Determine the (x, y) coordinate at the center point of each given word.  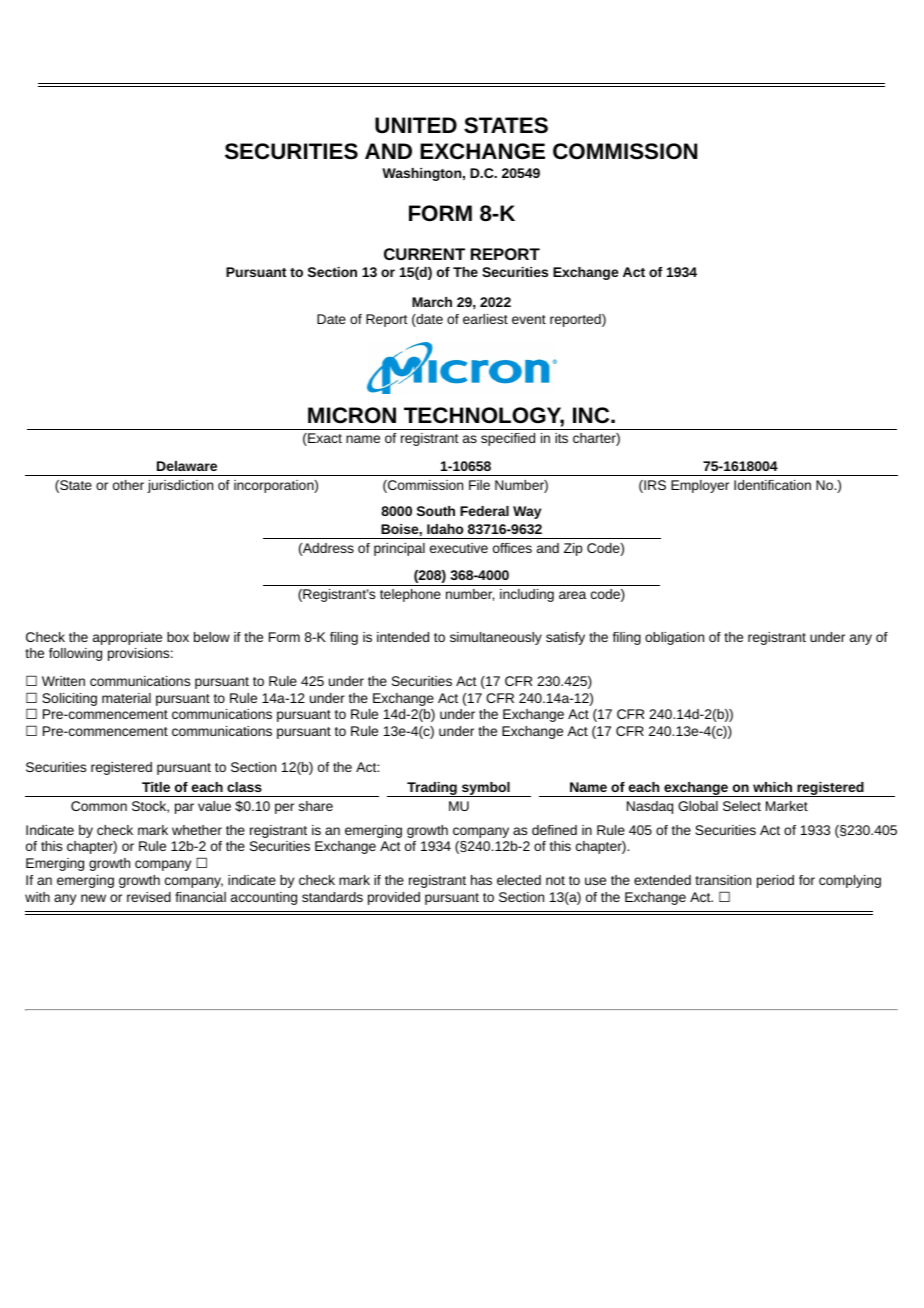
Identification (772, 485)
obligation (674, 638)
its (561, 438)
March (432, 302)
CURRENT (424, 254)
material (126, 698)
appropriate (127, 638)
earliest (485, 319)
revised (149, 897)
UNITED (416, 125)
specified (508, 439)
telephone (410, 595)
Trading (432, 789)
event (529, 319)
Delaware (187, 466)
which (772, 787)
